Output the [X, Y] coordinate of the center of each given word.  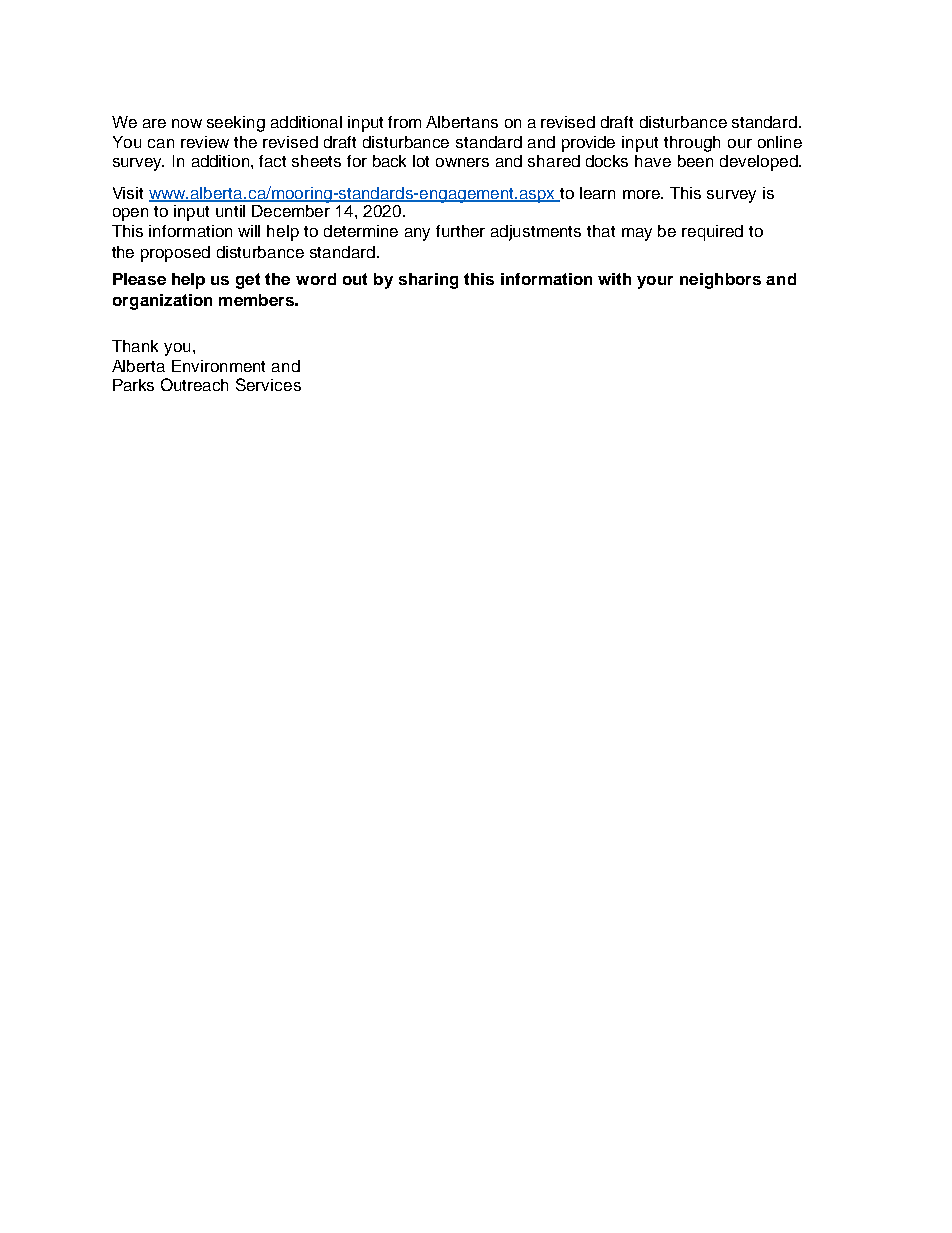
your [655, 282]
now [187, 123]
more [642, 194]
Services [268, 384]
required [712, 233]
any [417, 234]
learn [597, 193]
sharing [428, 281]
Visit [128, 193]
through [692, 144]
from [404, 122]
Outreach [194, 384]
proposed [175, 254]
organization [162, 302]
